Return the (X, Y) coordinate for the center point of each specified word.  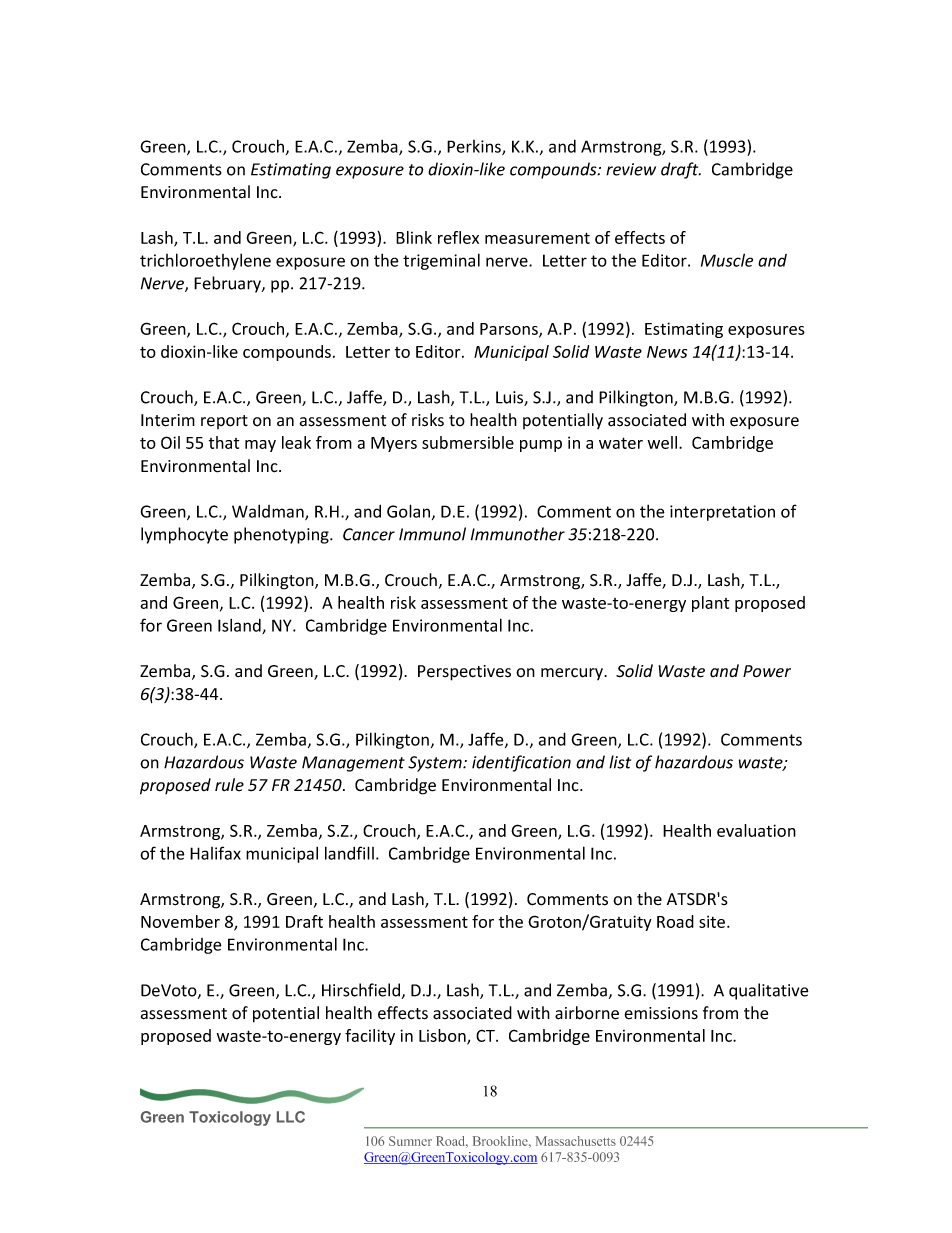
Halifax (215, 853)
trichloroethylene (205, 261)
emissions (661, 1013)
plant (710, 604)
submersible (468, 442)
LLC (291, 1117)
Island (240, 626)
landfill (349, 853)
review (631, 169)
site (713, 921)
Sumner (410, 1141)
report (224, 422)
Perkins (475, 147)
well (663, 442)
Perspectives (464, 673)
